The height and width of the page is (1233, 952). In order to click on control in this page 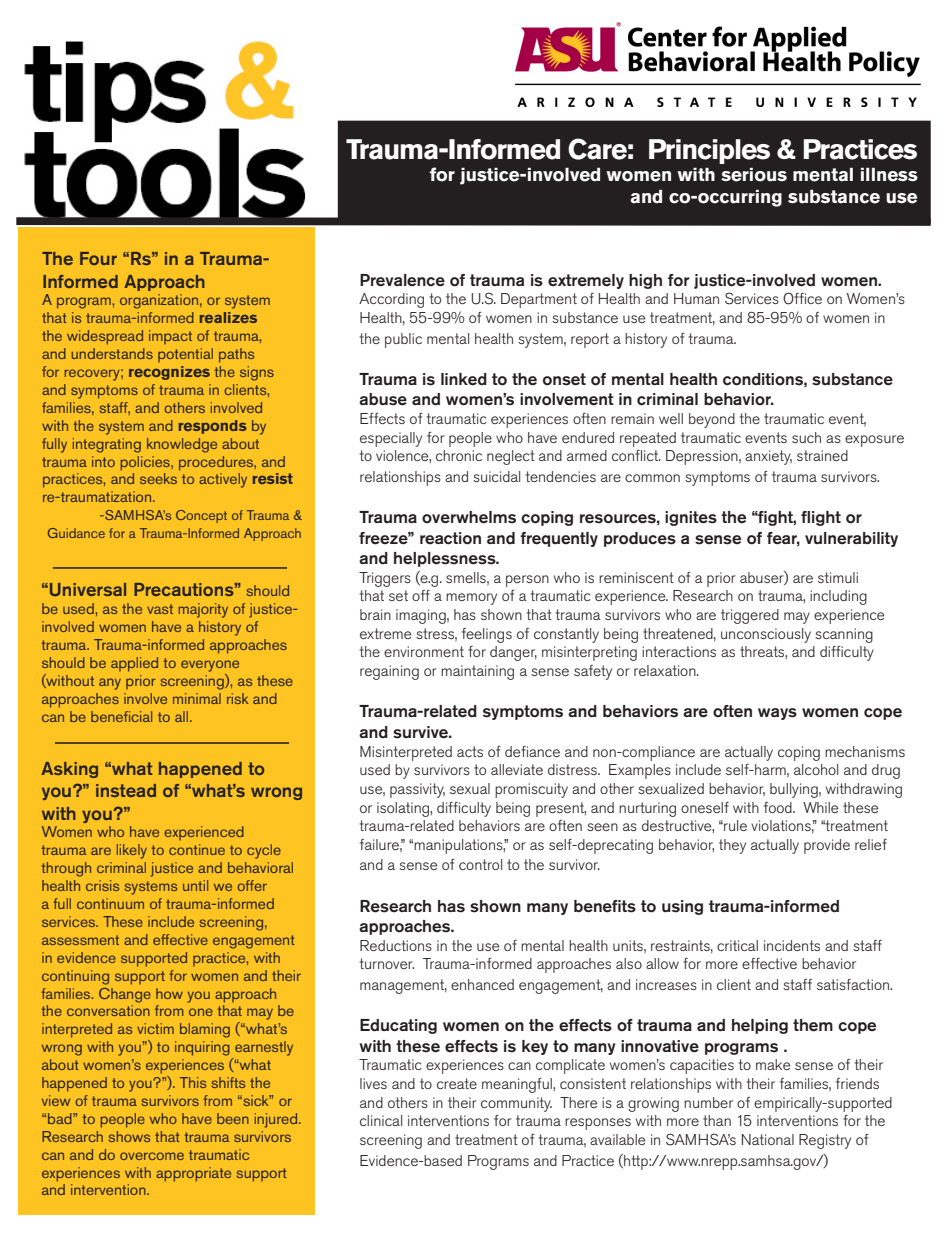, I will do `click(480, 864)`.
